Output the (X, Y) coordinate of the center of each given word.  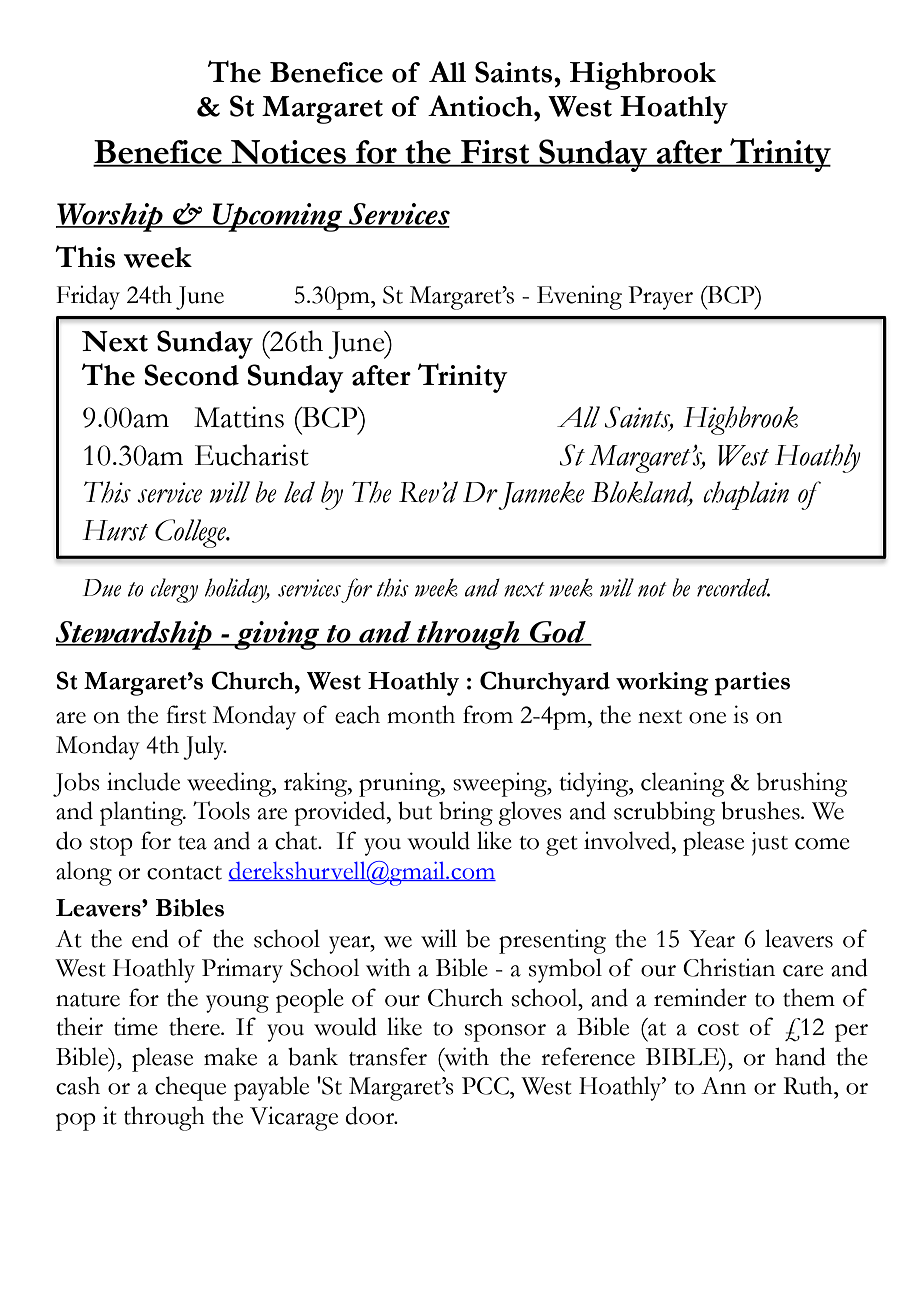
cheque (190, 1088)
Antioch (481, 106)
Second (191, 375)
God (558, 633)
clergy (174, 590)
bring (466, 813)
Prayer (660, 298)
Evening (579, 297)
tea (192, 843)
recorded (733, 587)
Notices (288, 153)
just (770, 844)
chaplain (746, 495)
